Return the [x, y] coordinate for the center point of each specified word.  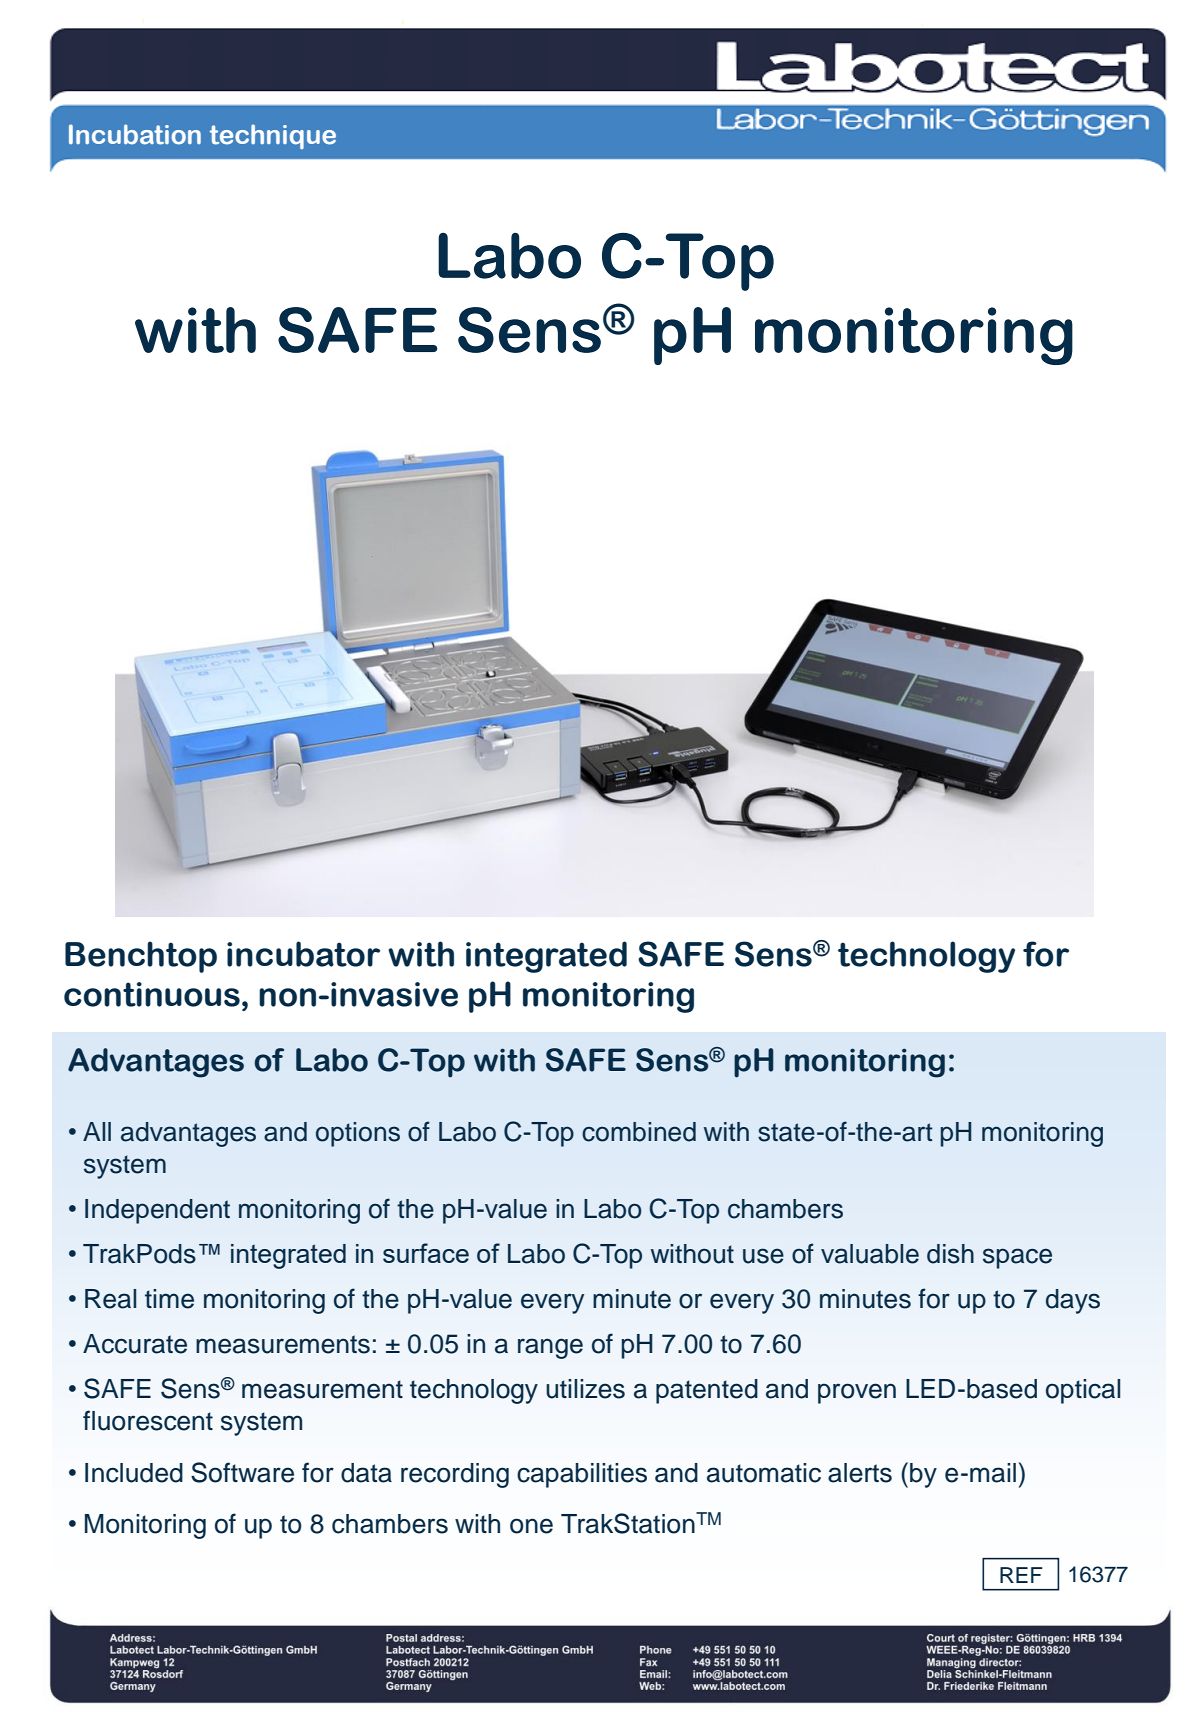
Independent [157, 1211]
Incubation [135, 134]
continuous [152, 994]
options [358, 1134]
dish [950, 1254]
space [1017, 1258]
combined [639, 1132]
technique [273, 136]
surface [426, 1253]
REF [1021, 1575]
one [531, 1526]
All [97, 1131]
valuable [870, 1254]
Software [242, 1472]
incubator [303, 954]
